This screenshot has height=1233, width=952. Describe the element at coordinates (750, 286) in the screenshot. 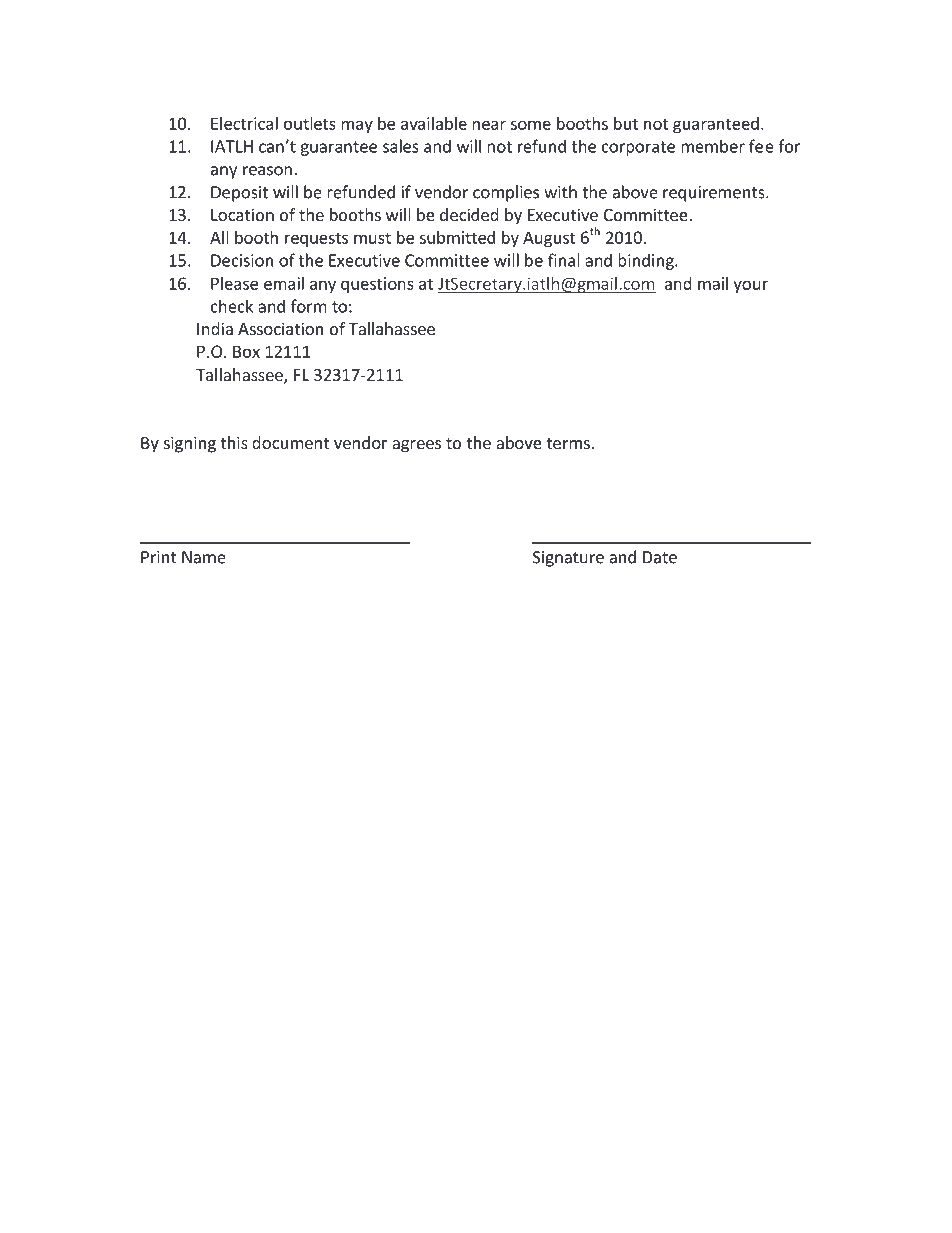

I see `your` at that location.
